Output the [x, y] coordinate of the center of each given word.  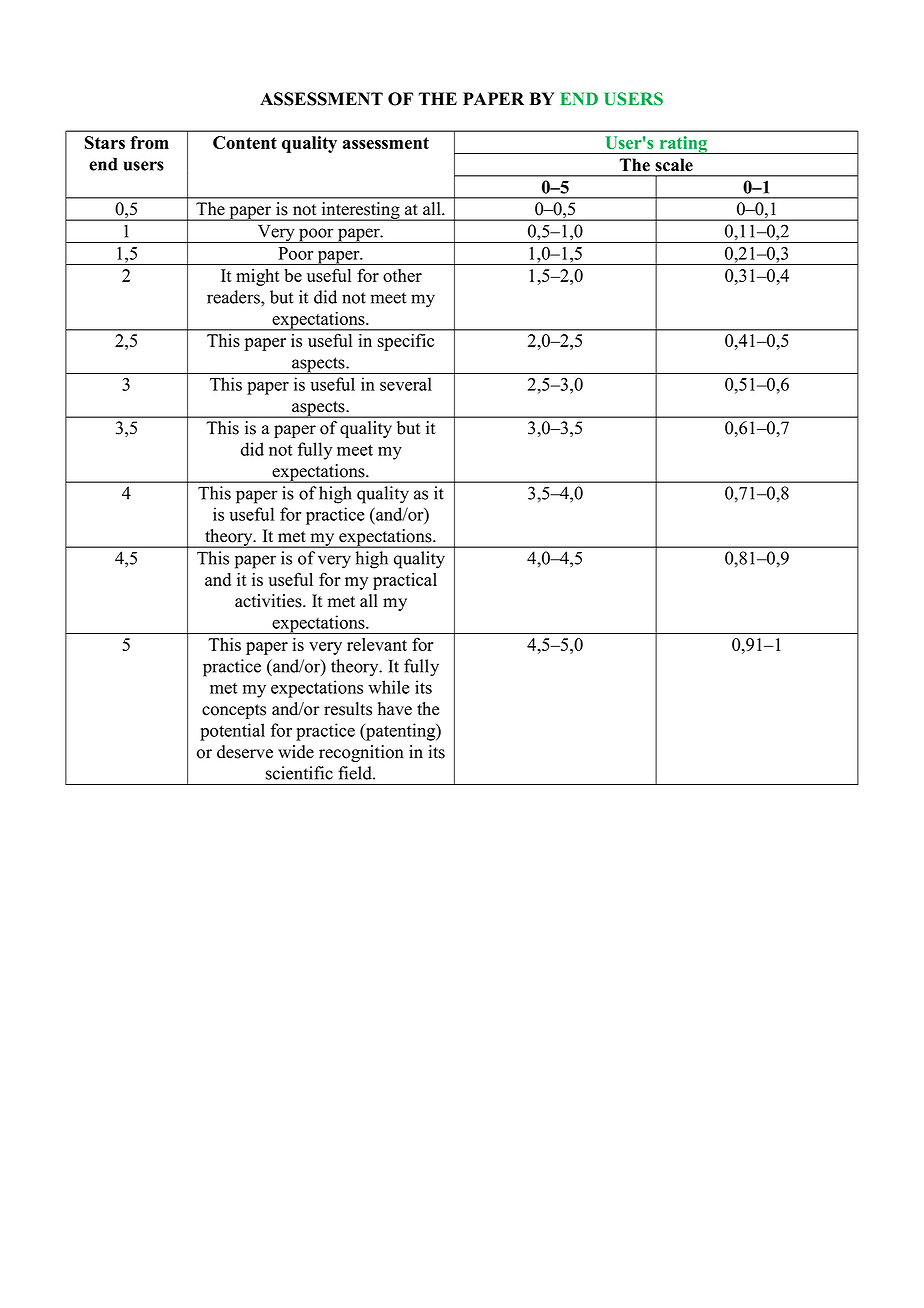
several [406, 384]
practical [405, 581]
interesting [360, 211]
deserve [245, 752]
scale [674, 165]
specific [406, 342]
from [149, 142]
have [395, 709]
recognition [361, 753]
